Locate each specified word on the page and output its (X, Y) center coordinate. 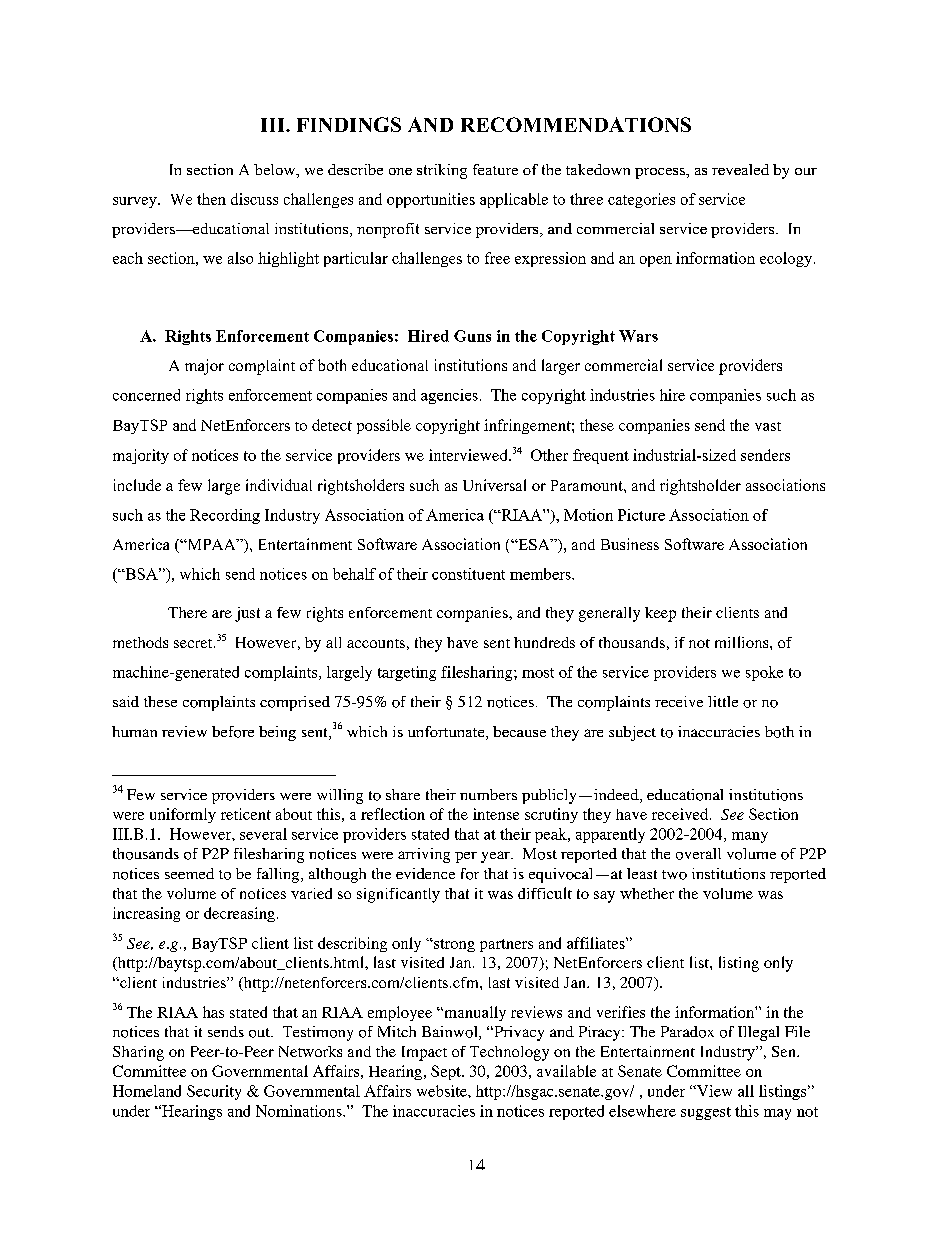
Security (214, 1092)
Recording (225, 516)
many (750, 837)
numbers (488, 794)
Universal (494, 485)
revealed (740, 169)
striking (442, 171)
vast (768, 426)
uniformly (183, 815)
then (211, 199)
